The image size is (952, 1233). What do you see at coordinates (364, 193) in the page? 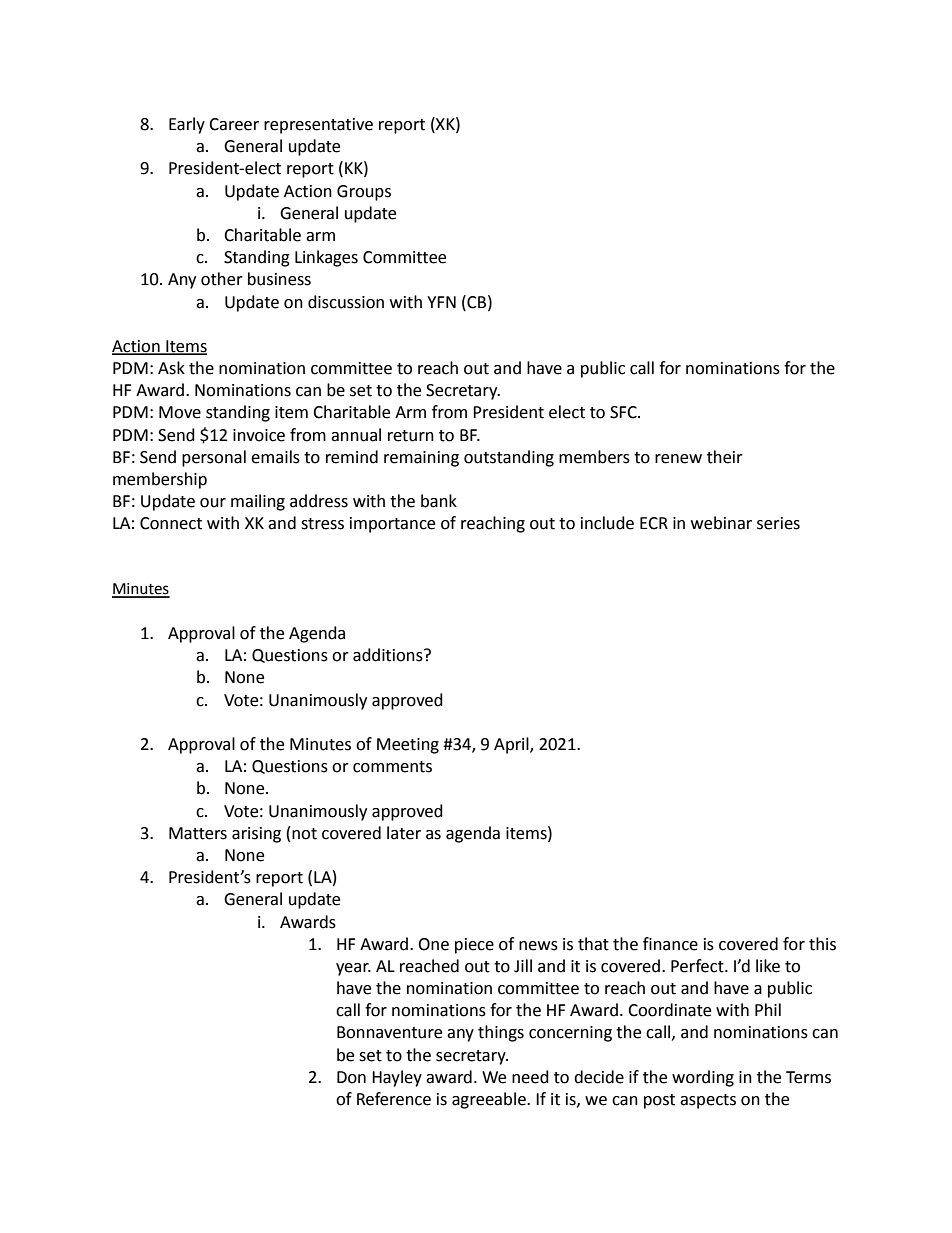
I see `Groups` at bounding box center [364, 193].
